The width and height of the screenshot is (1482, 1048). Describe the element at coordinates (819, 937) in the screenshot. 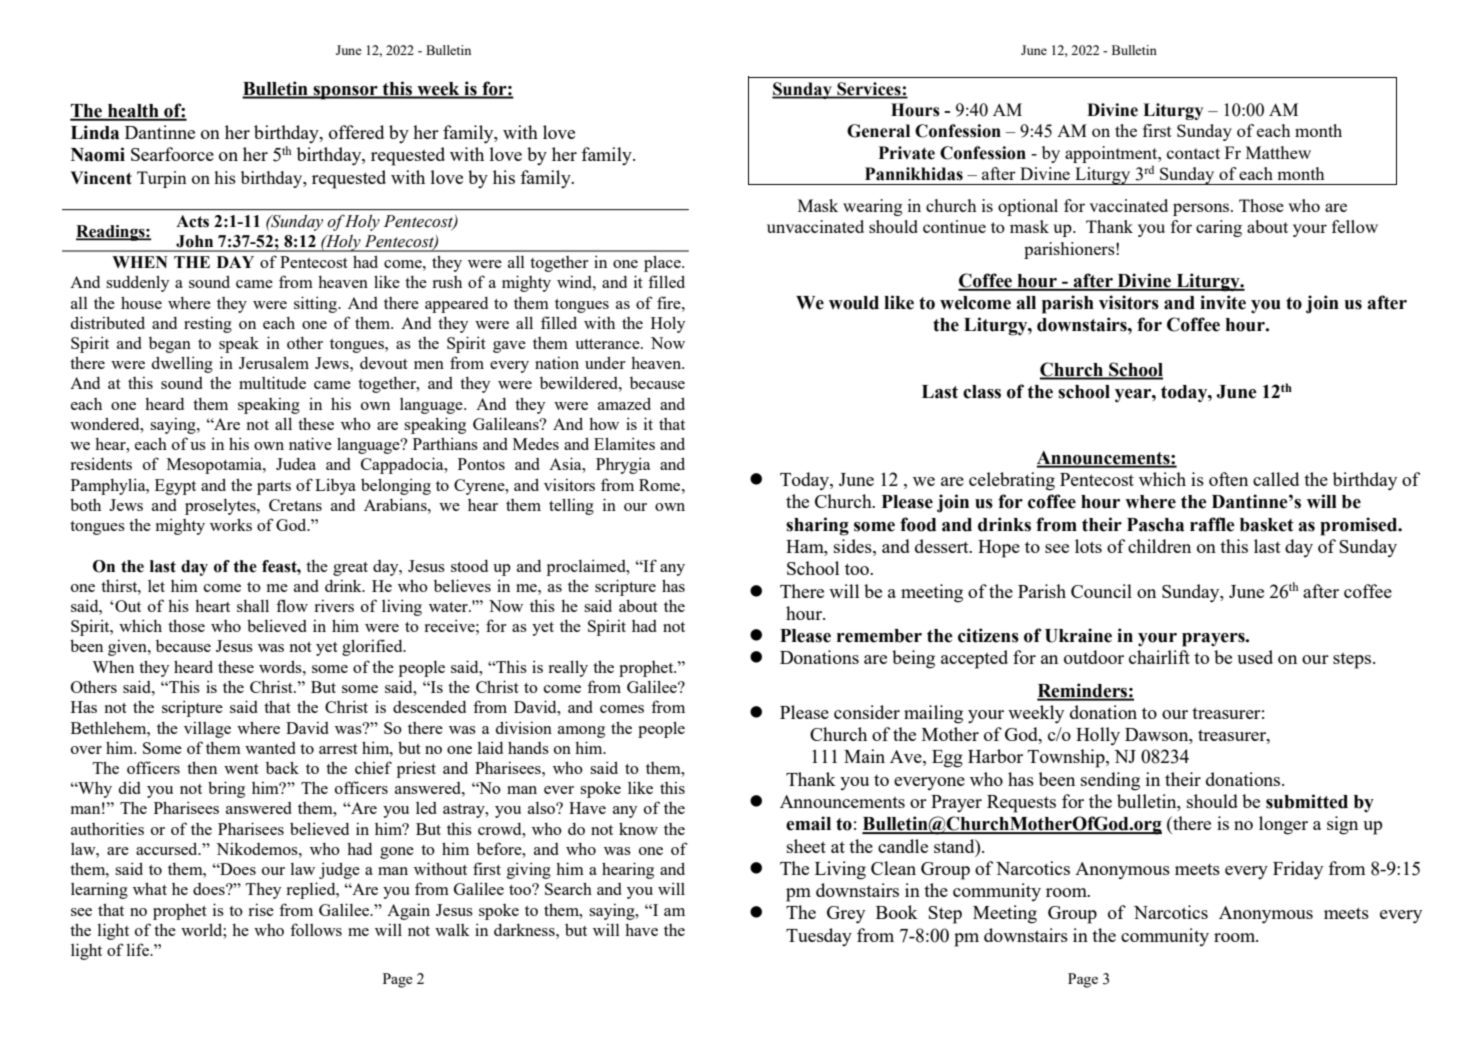

I see `Tuesday` at that location.
